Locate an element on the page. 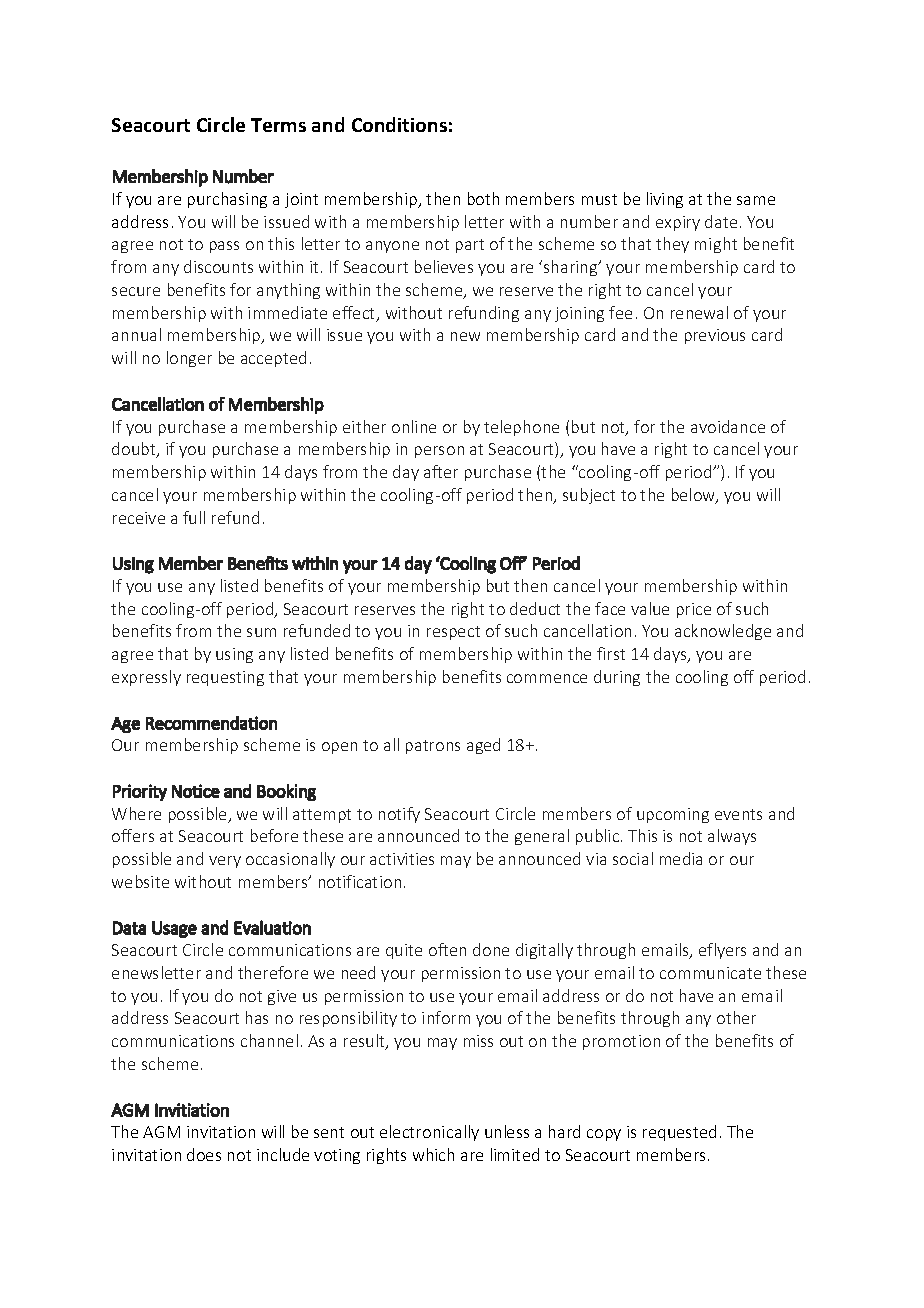 This image has width=924, height=1308. activities is located at coordinates (402, 859).
